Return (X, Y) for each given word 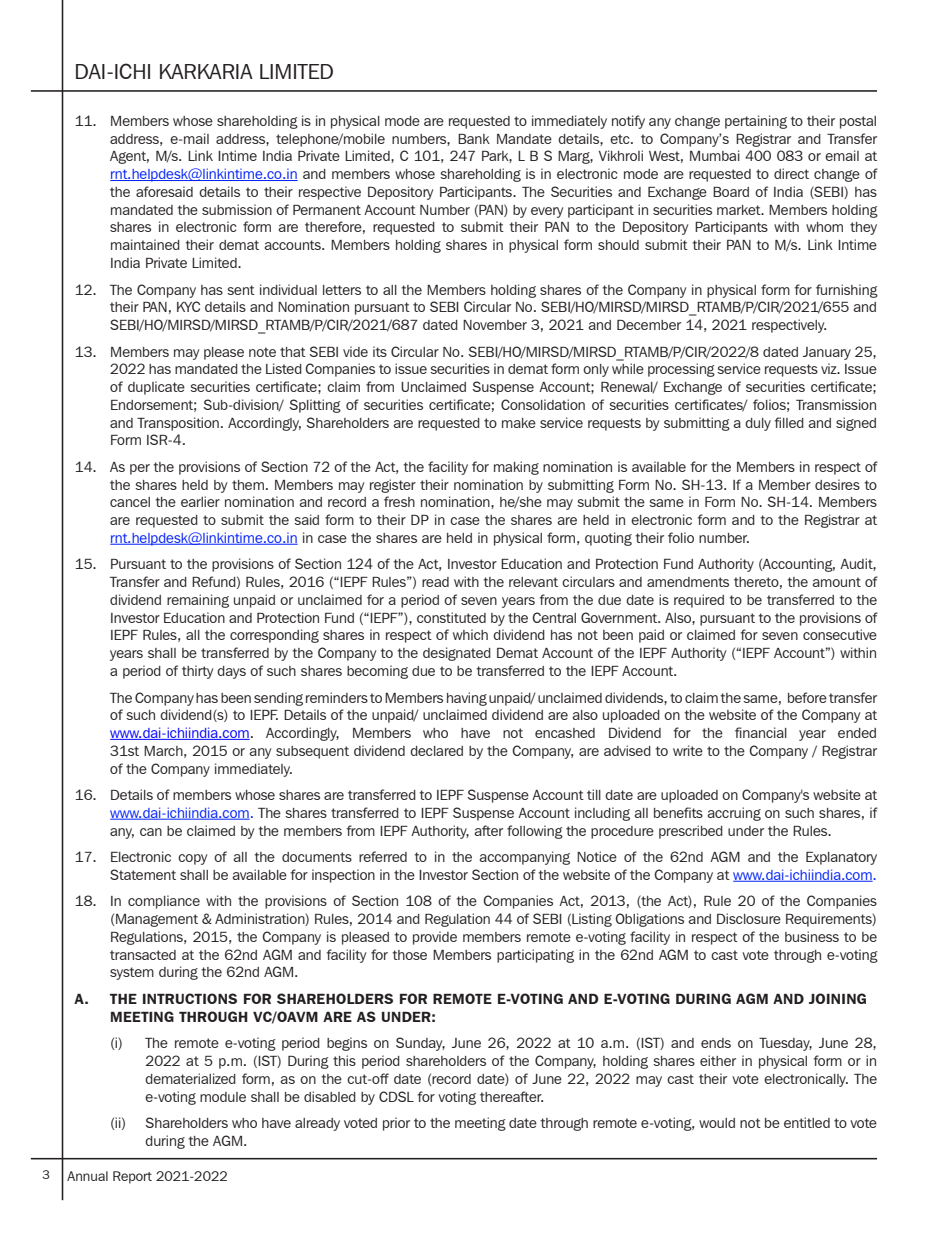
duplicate (156, 388)
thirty (197, 672)
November (495, 325)
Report (132, 1177)
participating (535, 956)
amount (836, 582)
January (827, 353)
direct (791, 173)
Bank (474, 139)
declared (436, 751)
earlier (200, 501)
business (812, 936)
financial (761, 732)
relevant (533, 582)
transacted (143, 955)
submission (237, 209)
